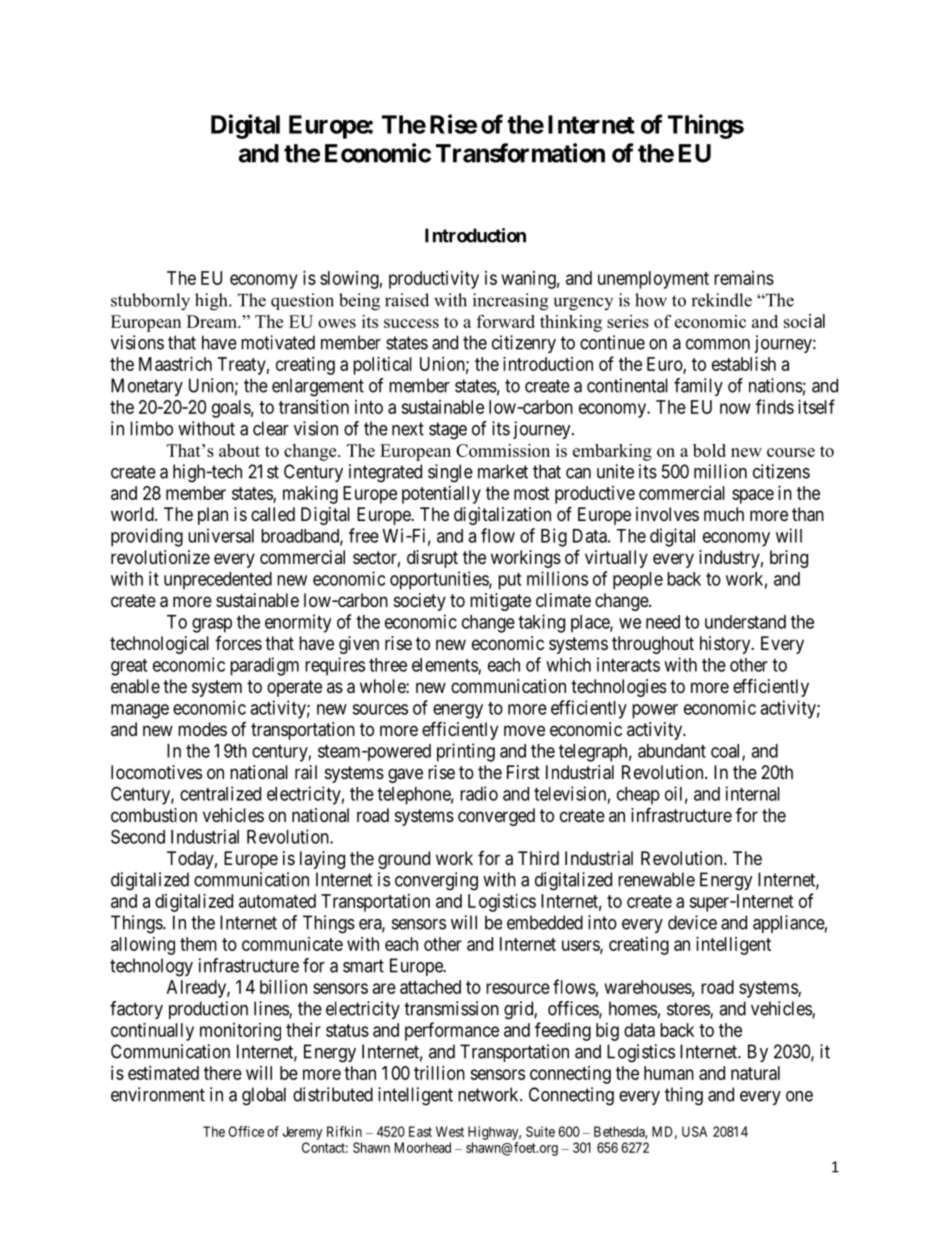  Describe the element at coordinates (450, 1131) in the document. I see `West` at that location.
